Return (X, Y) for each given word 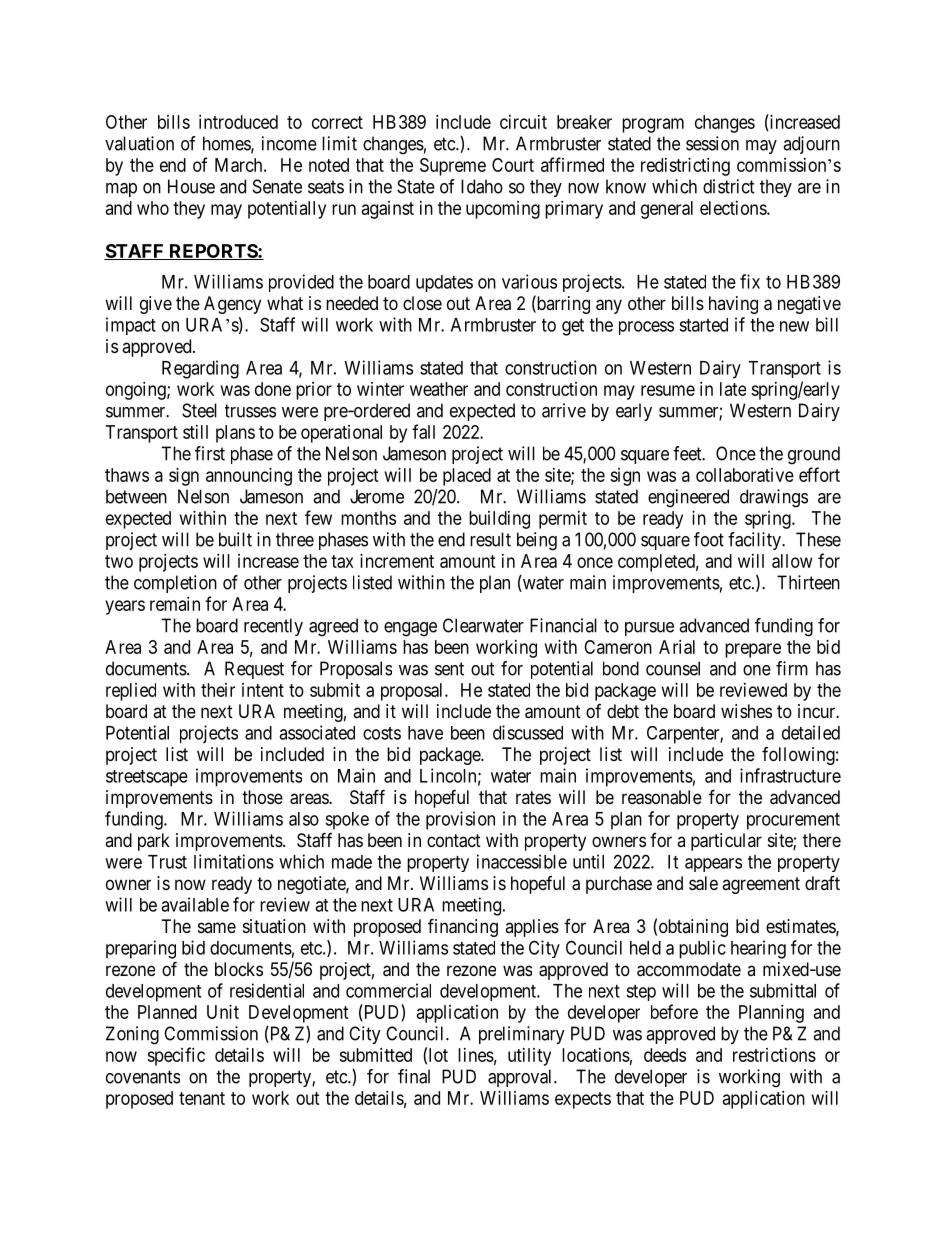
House (191, 186)
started (703, 325)
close (422, 303)
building (499, 520)
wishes (746, 711)
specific (176, 1056)
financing (463, 927)
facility (755, 541)
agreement (761, 885)
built (235, 539)
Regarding (200, 369)
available (195, 904)
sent (449, 669)
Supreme (453, 167)
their (218, 690)
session (712, 143)
